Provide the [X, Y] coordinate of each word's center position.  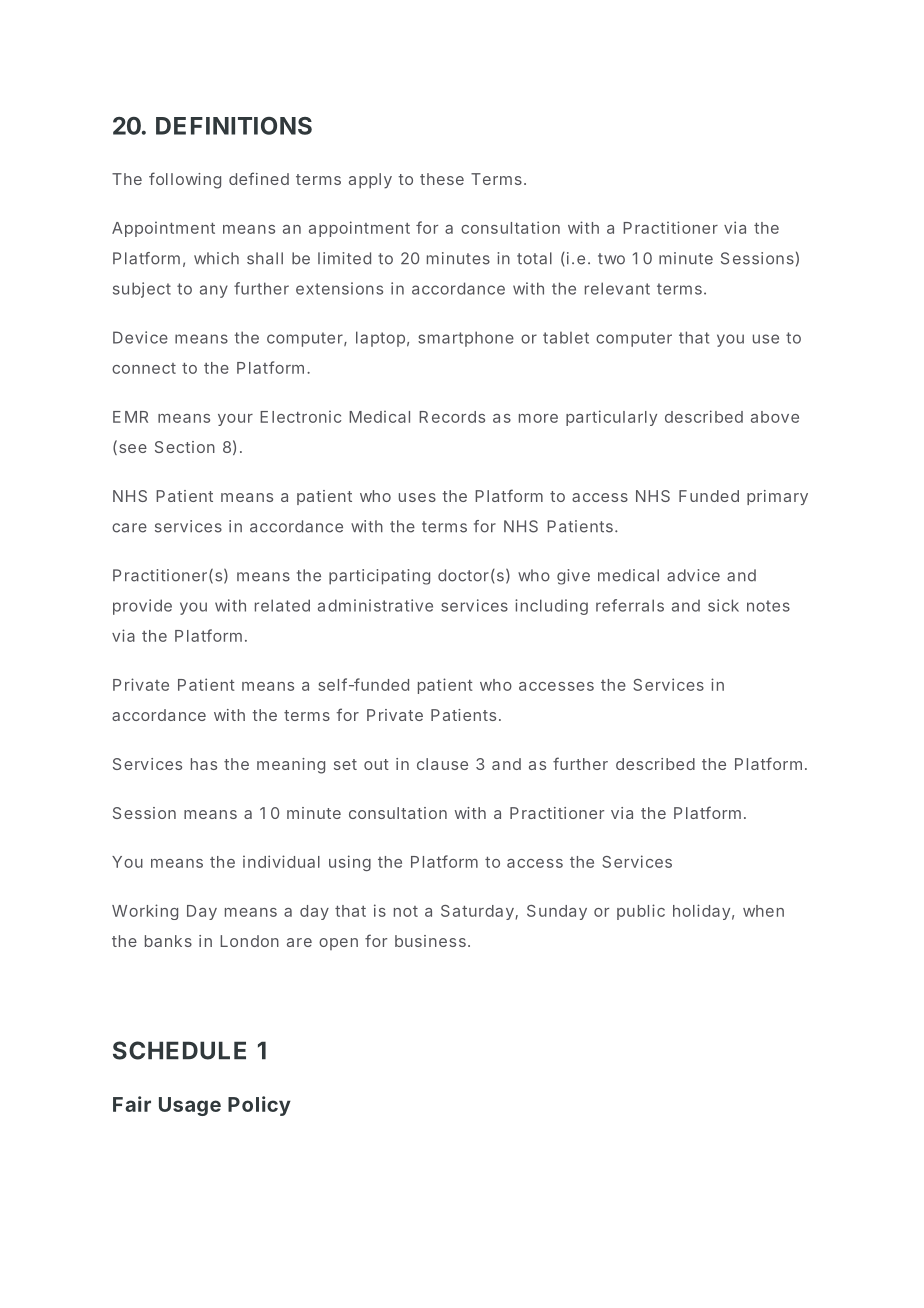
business [430, 941]
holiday [701, 912]
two [611, 259]
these [442, 179]
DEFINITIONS [234, 126]
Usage [190, 1106]
